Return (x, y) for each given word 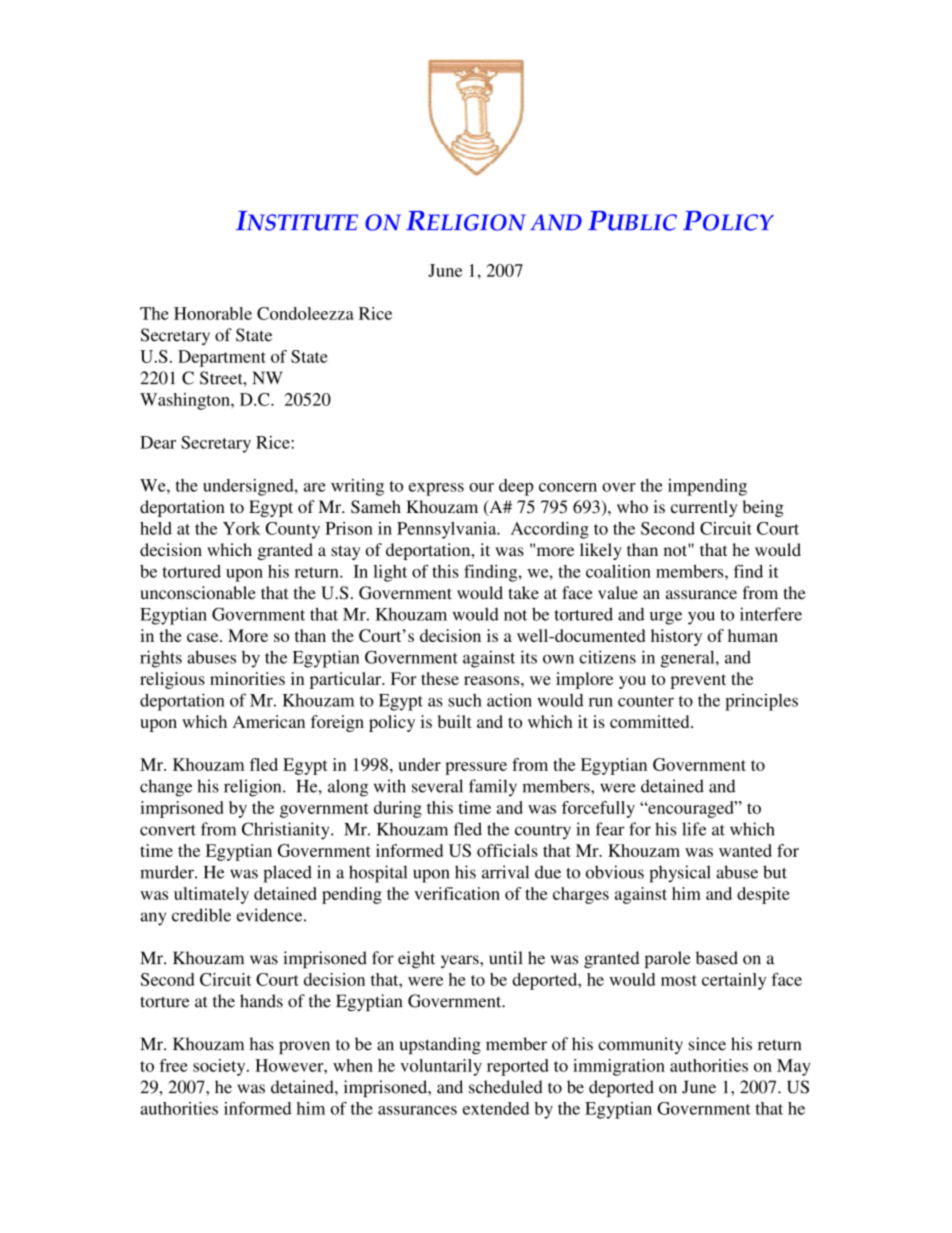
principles (761, 702)
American (269, 721)
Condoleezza (305, 313)
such (465, 700)
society (220, 1067)
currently (704, 508)
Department (222, 358)
